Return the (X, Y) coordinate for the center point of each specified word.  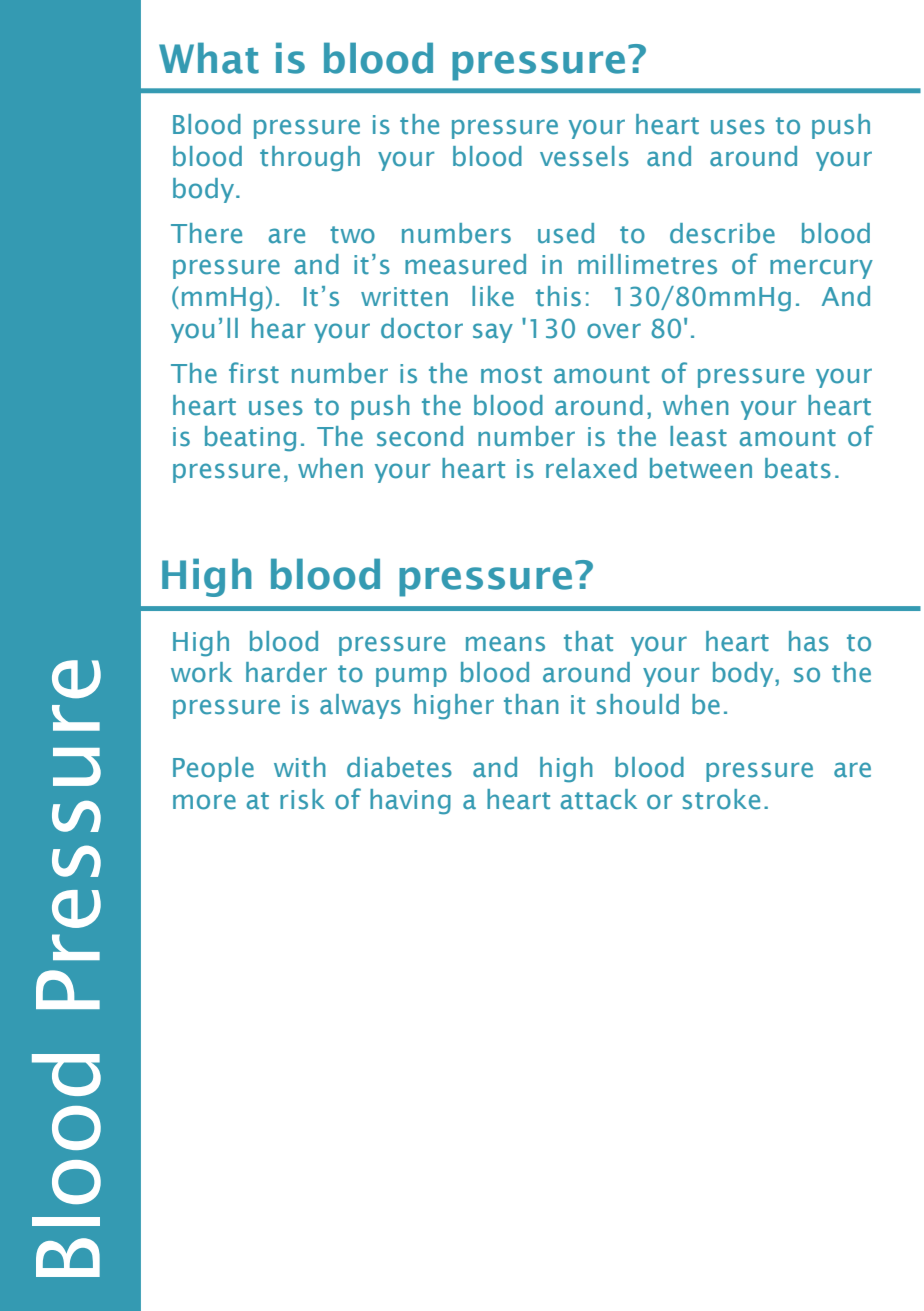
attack (599, 799)
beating (250, 439)
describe (722, 233)
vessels (584, 156)
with (300, 767)
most (511, 375)
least (698, 436)
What (209, 58)
